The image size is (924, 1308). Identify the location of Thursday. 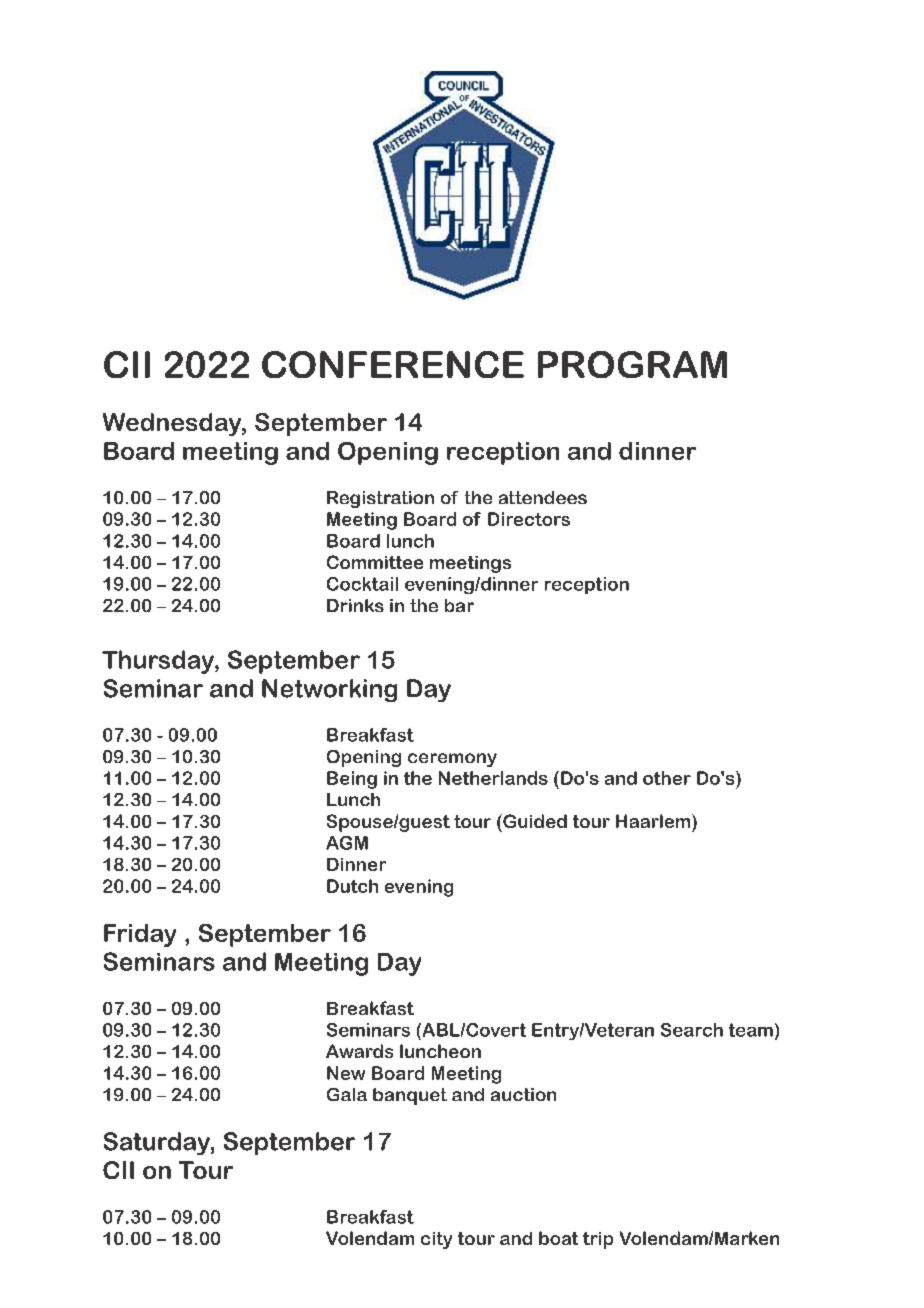
(159, 662).
